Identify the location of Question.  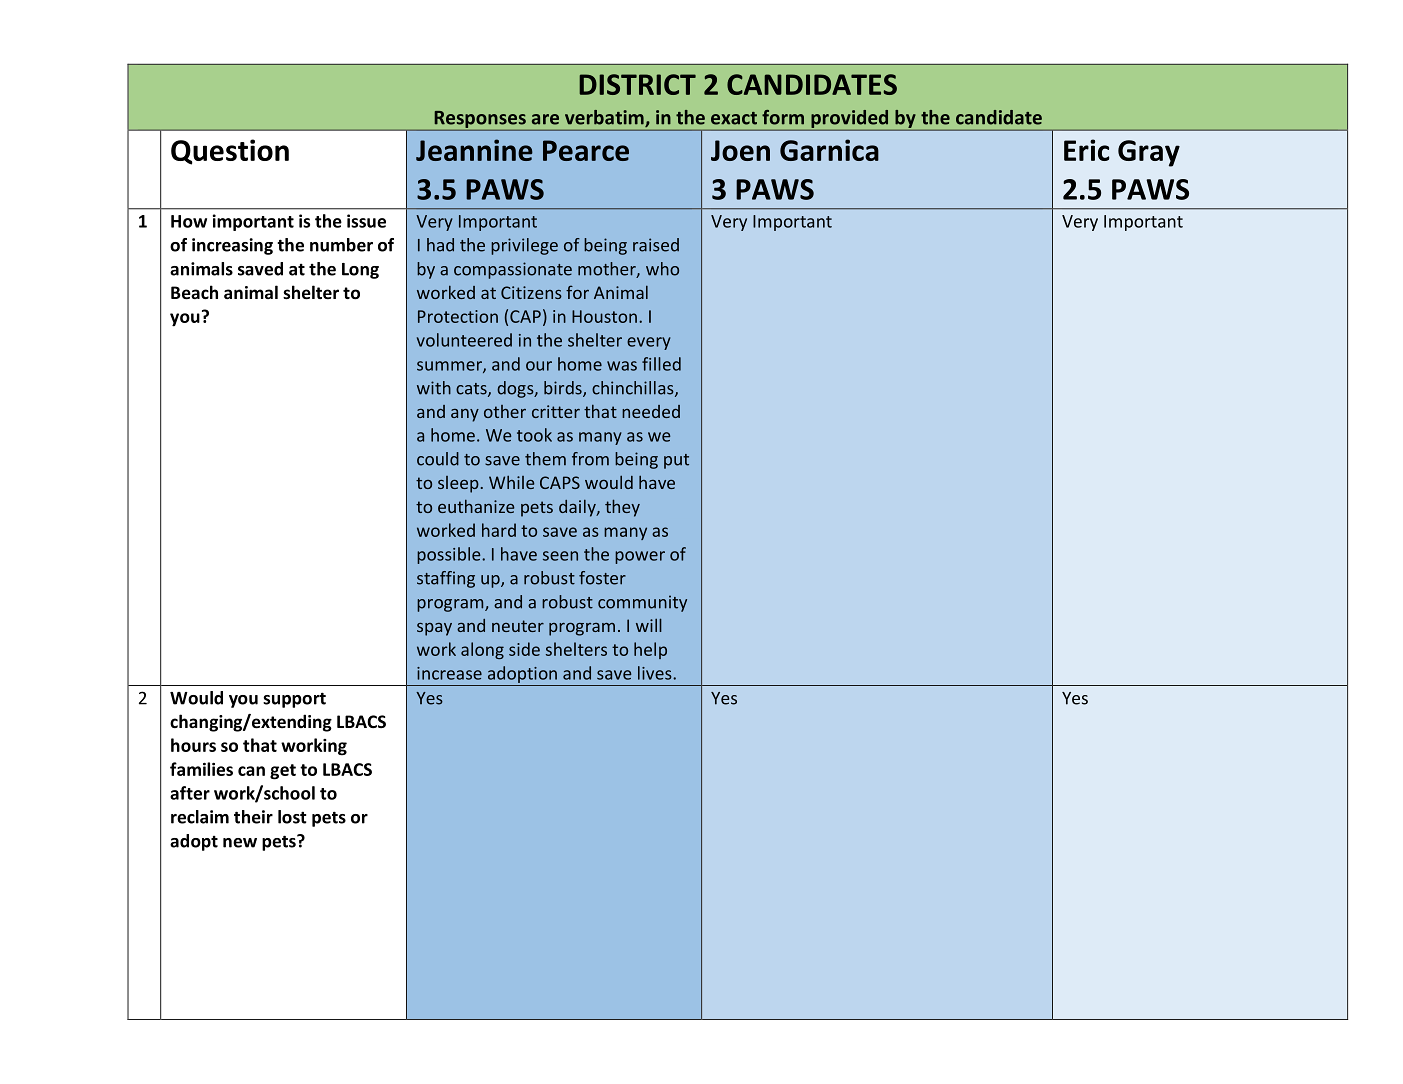
(230, 152).
